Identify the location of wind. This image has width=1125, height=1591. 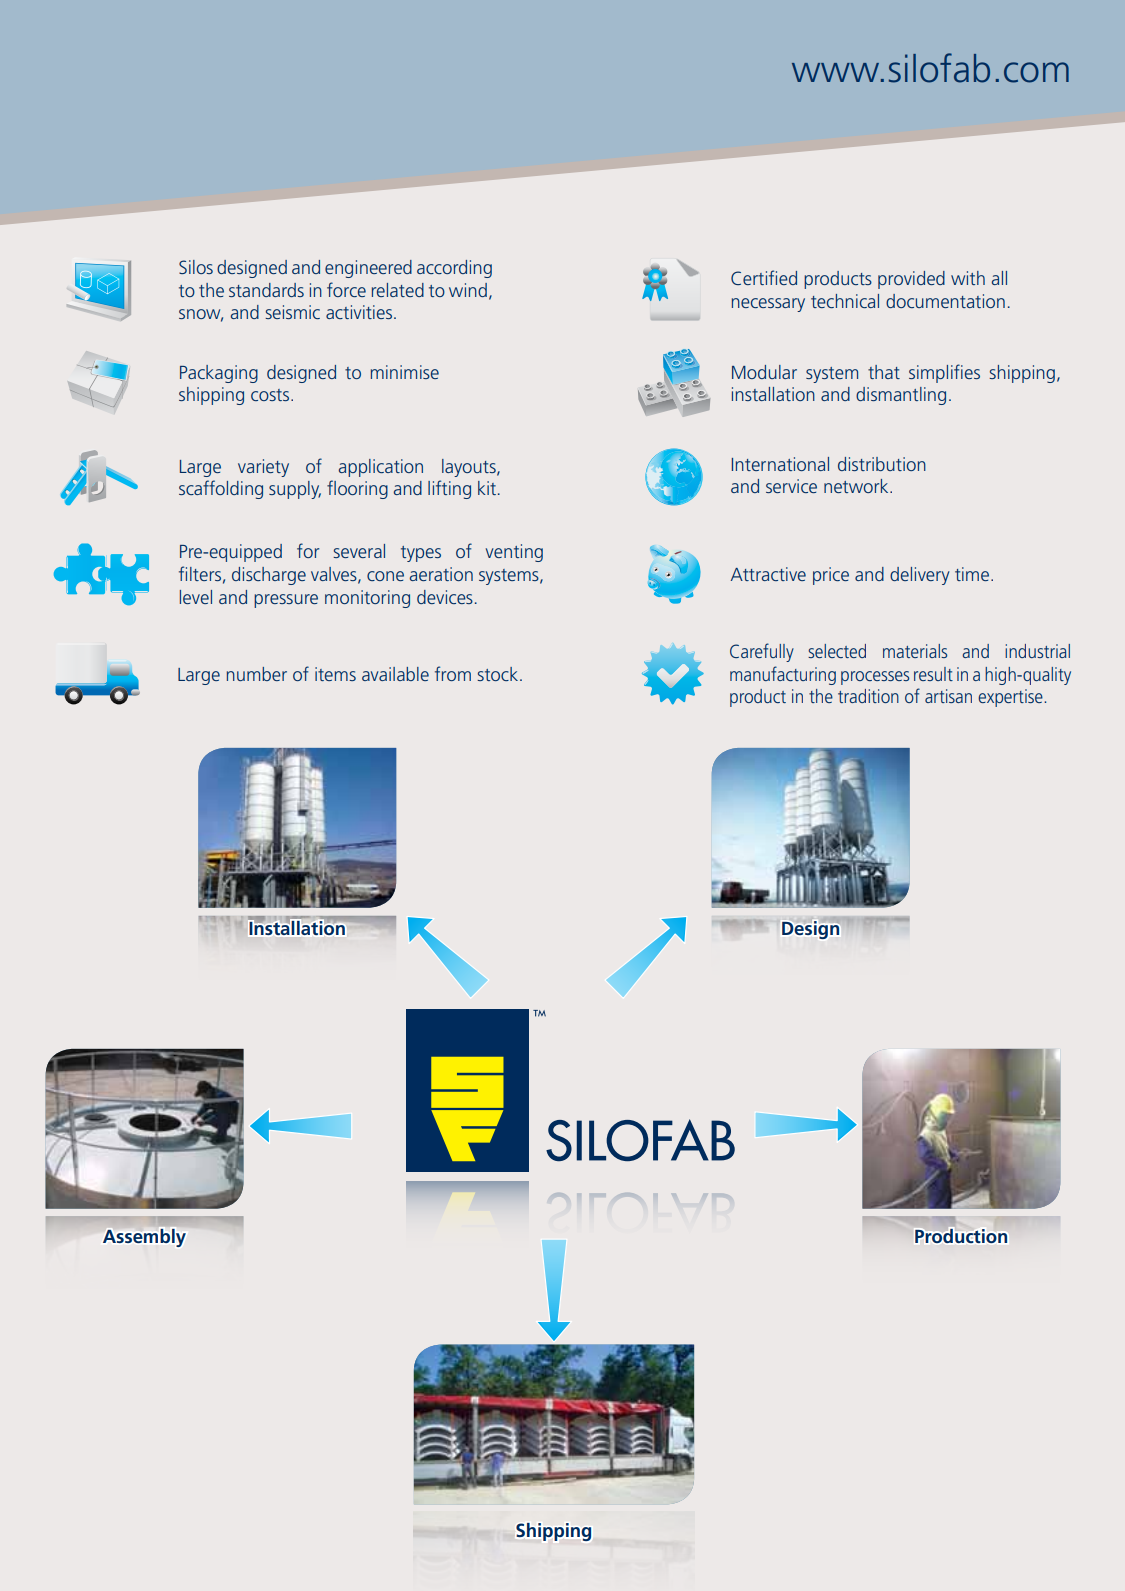
(468, 290).
